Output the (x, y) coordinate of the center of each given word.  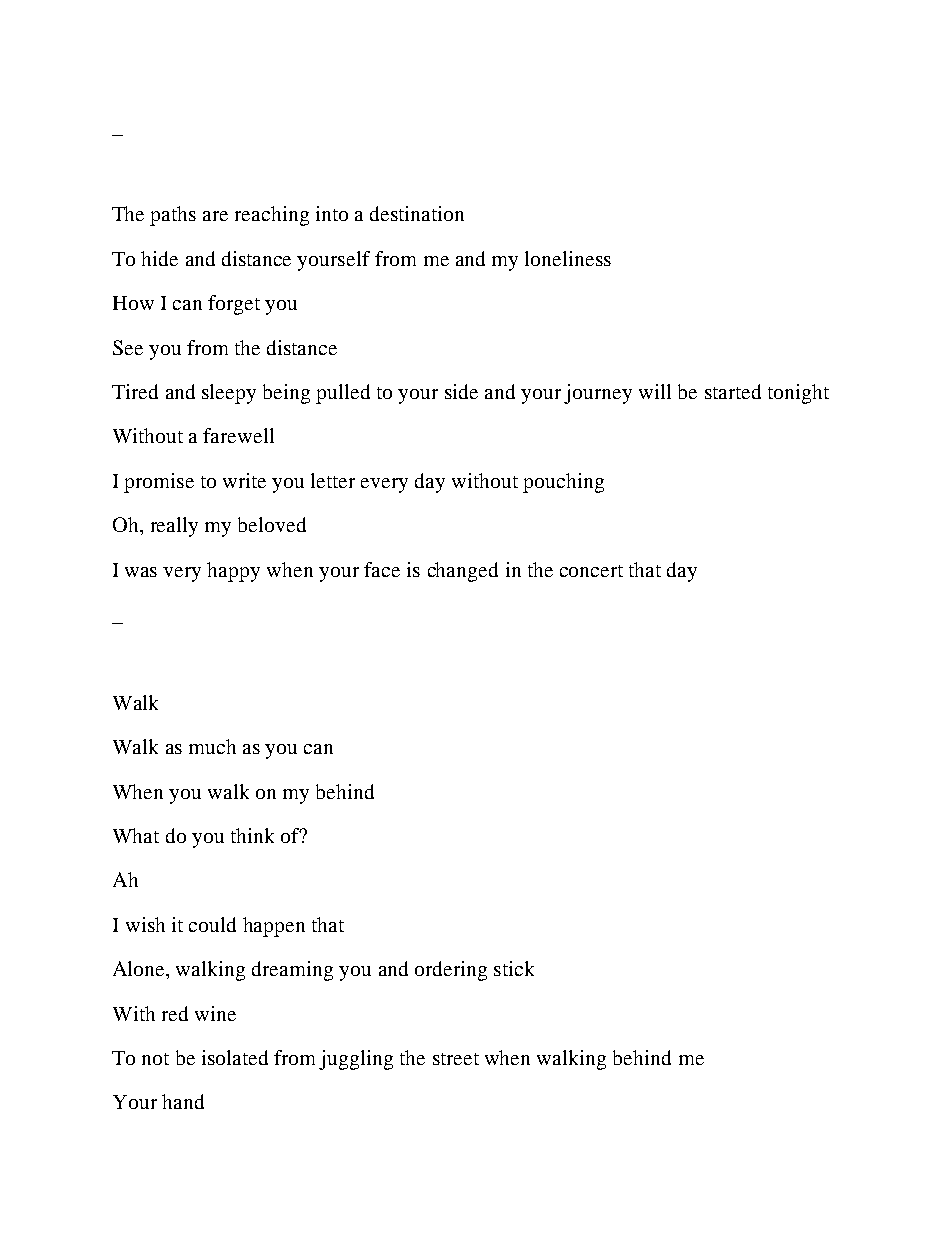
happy (233, 572)
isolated (235, 1057)
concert (591, 571)
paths (173, 216)
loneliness (568, 258)
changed (463, 572)
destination (417, 213)
